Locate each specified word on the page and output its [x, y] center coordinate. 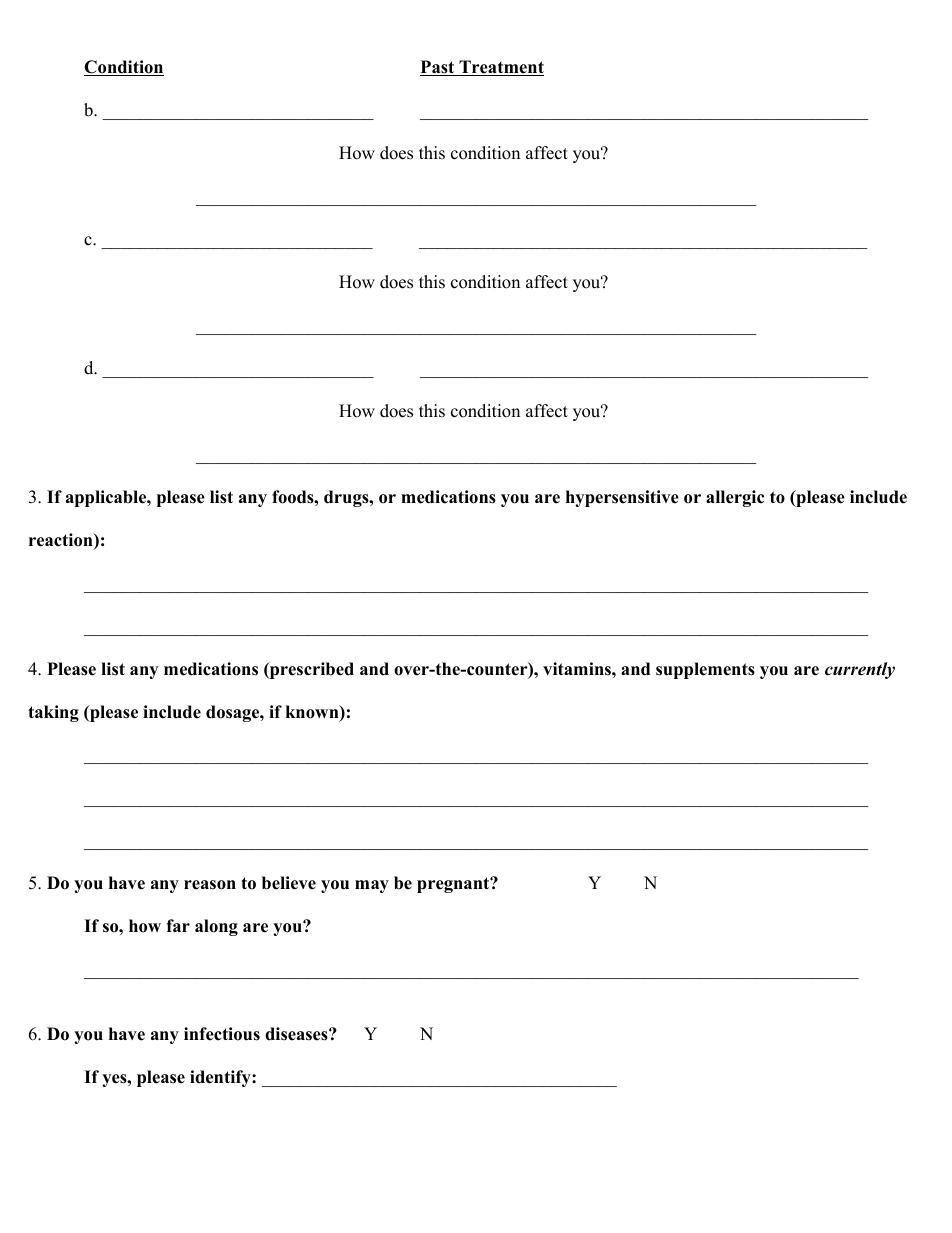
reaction [62, 541]
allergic [735, 498]
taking [53, 713]
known [313, 713]
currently [860, 670]
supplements [705, 670]
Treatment [500, 68]
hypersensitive [622, 498]
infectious [222, 1034]
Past [438, 68]
